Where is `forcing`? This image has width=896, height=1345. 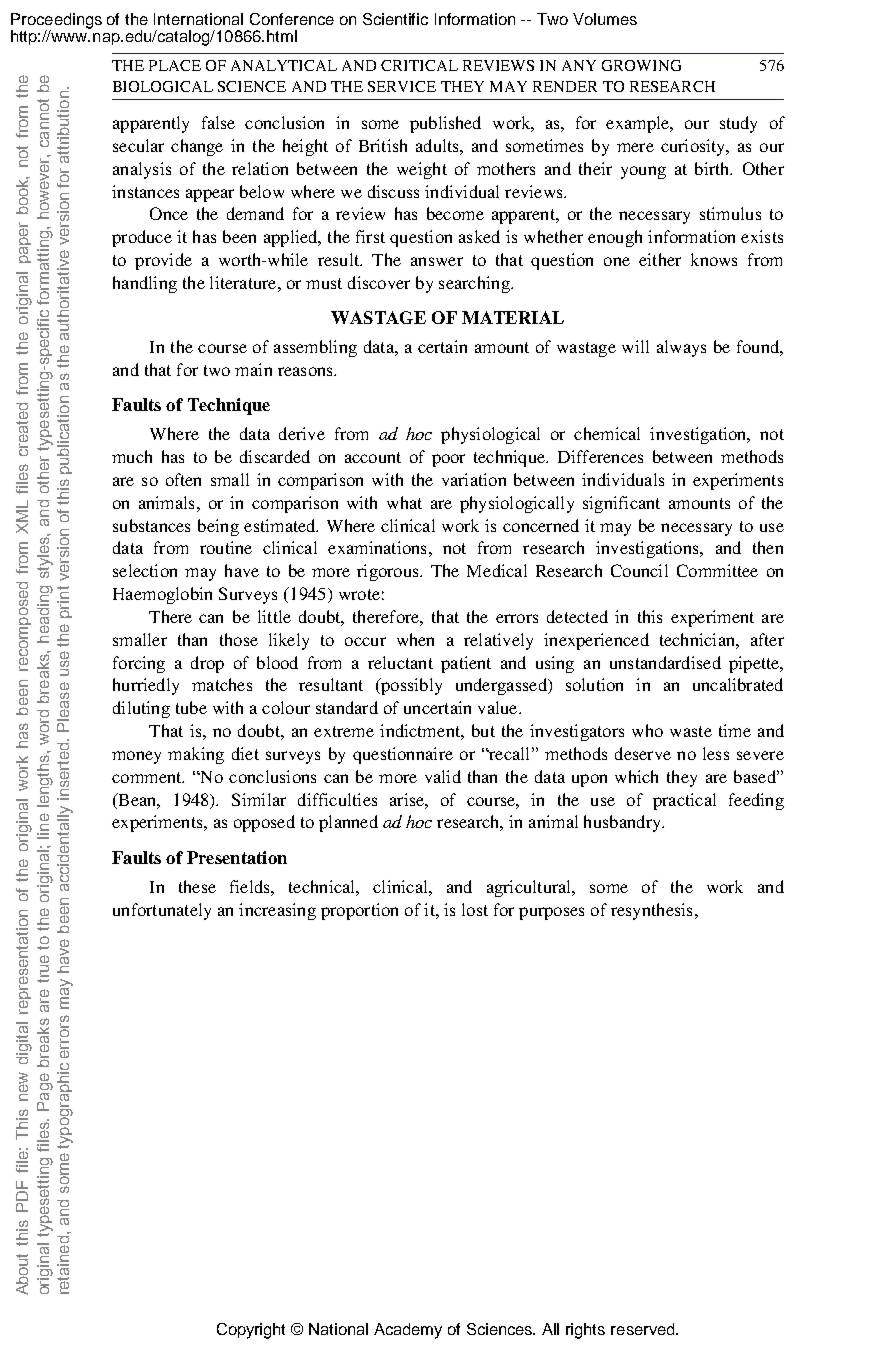 forcing is located at coordinates (139, 664).
